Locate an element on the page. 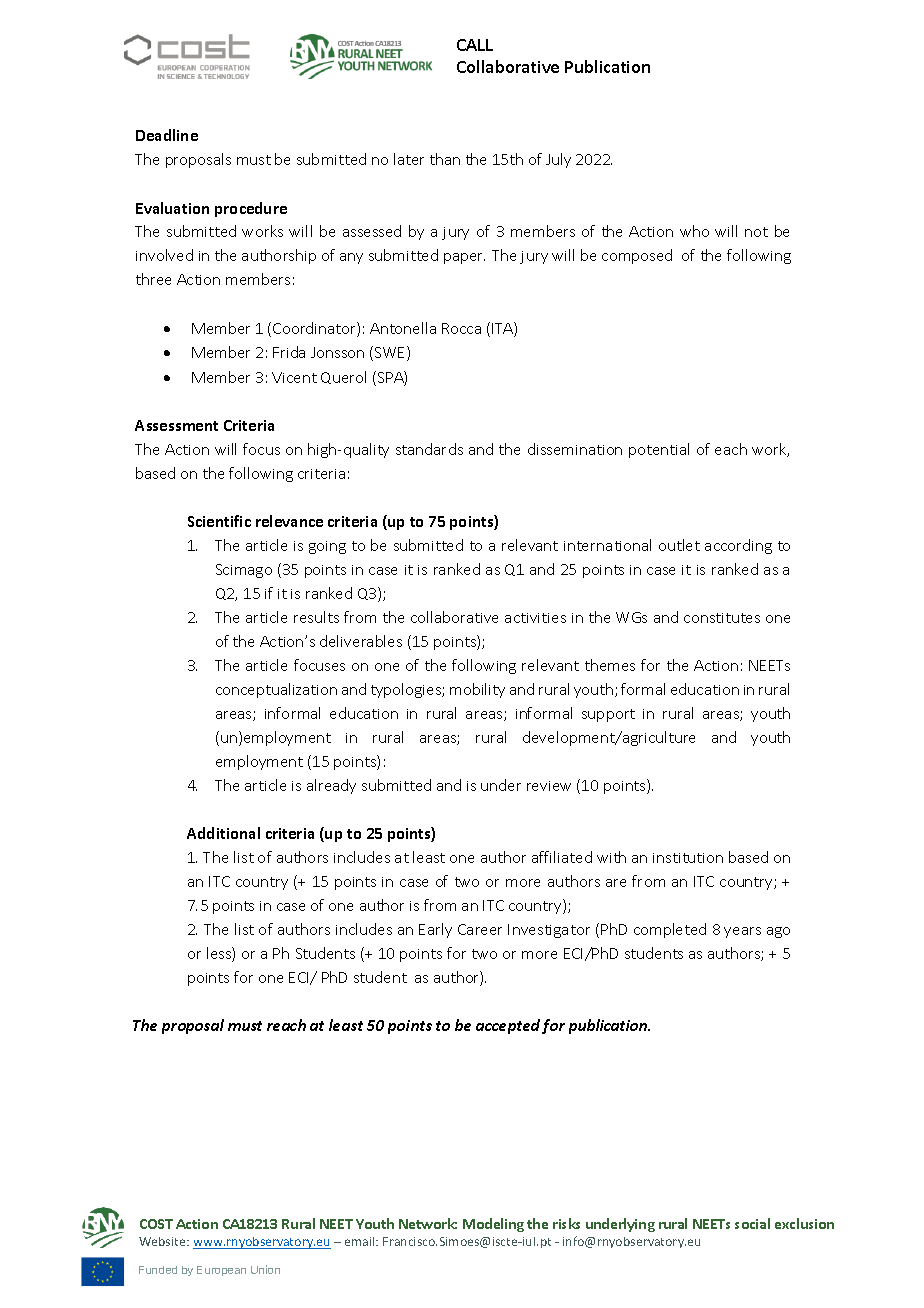 The width and height of the image is (924, 1308). Deadline is located at coordinates (167, 135).
